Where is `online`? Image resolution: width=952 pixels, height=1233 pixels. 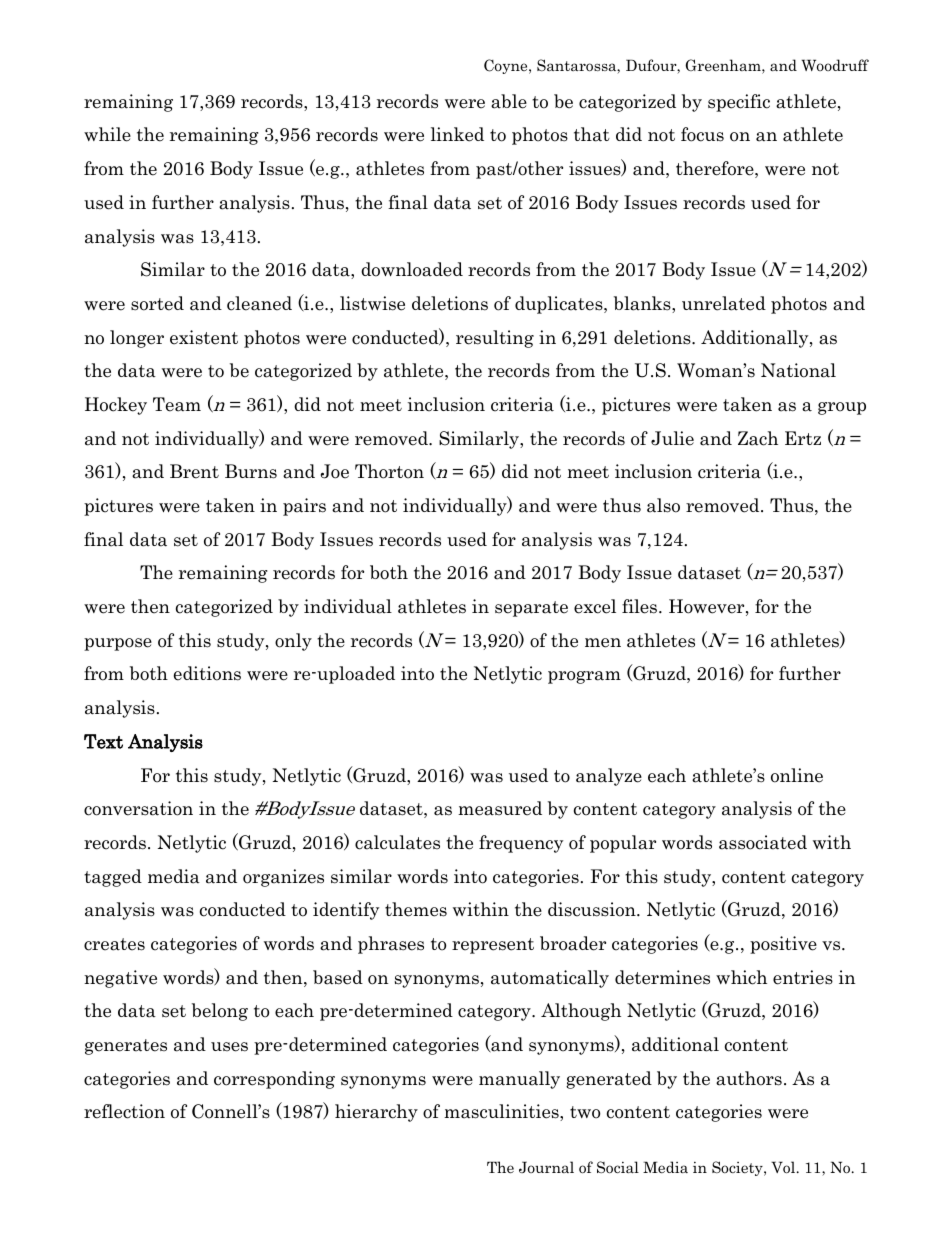
online is located at coordinates (797, 775).
